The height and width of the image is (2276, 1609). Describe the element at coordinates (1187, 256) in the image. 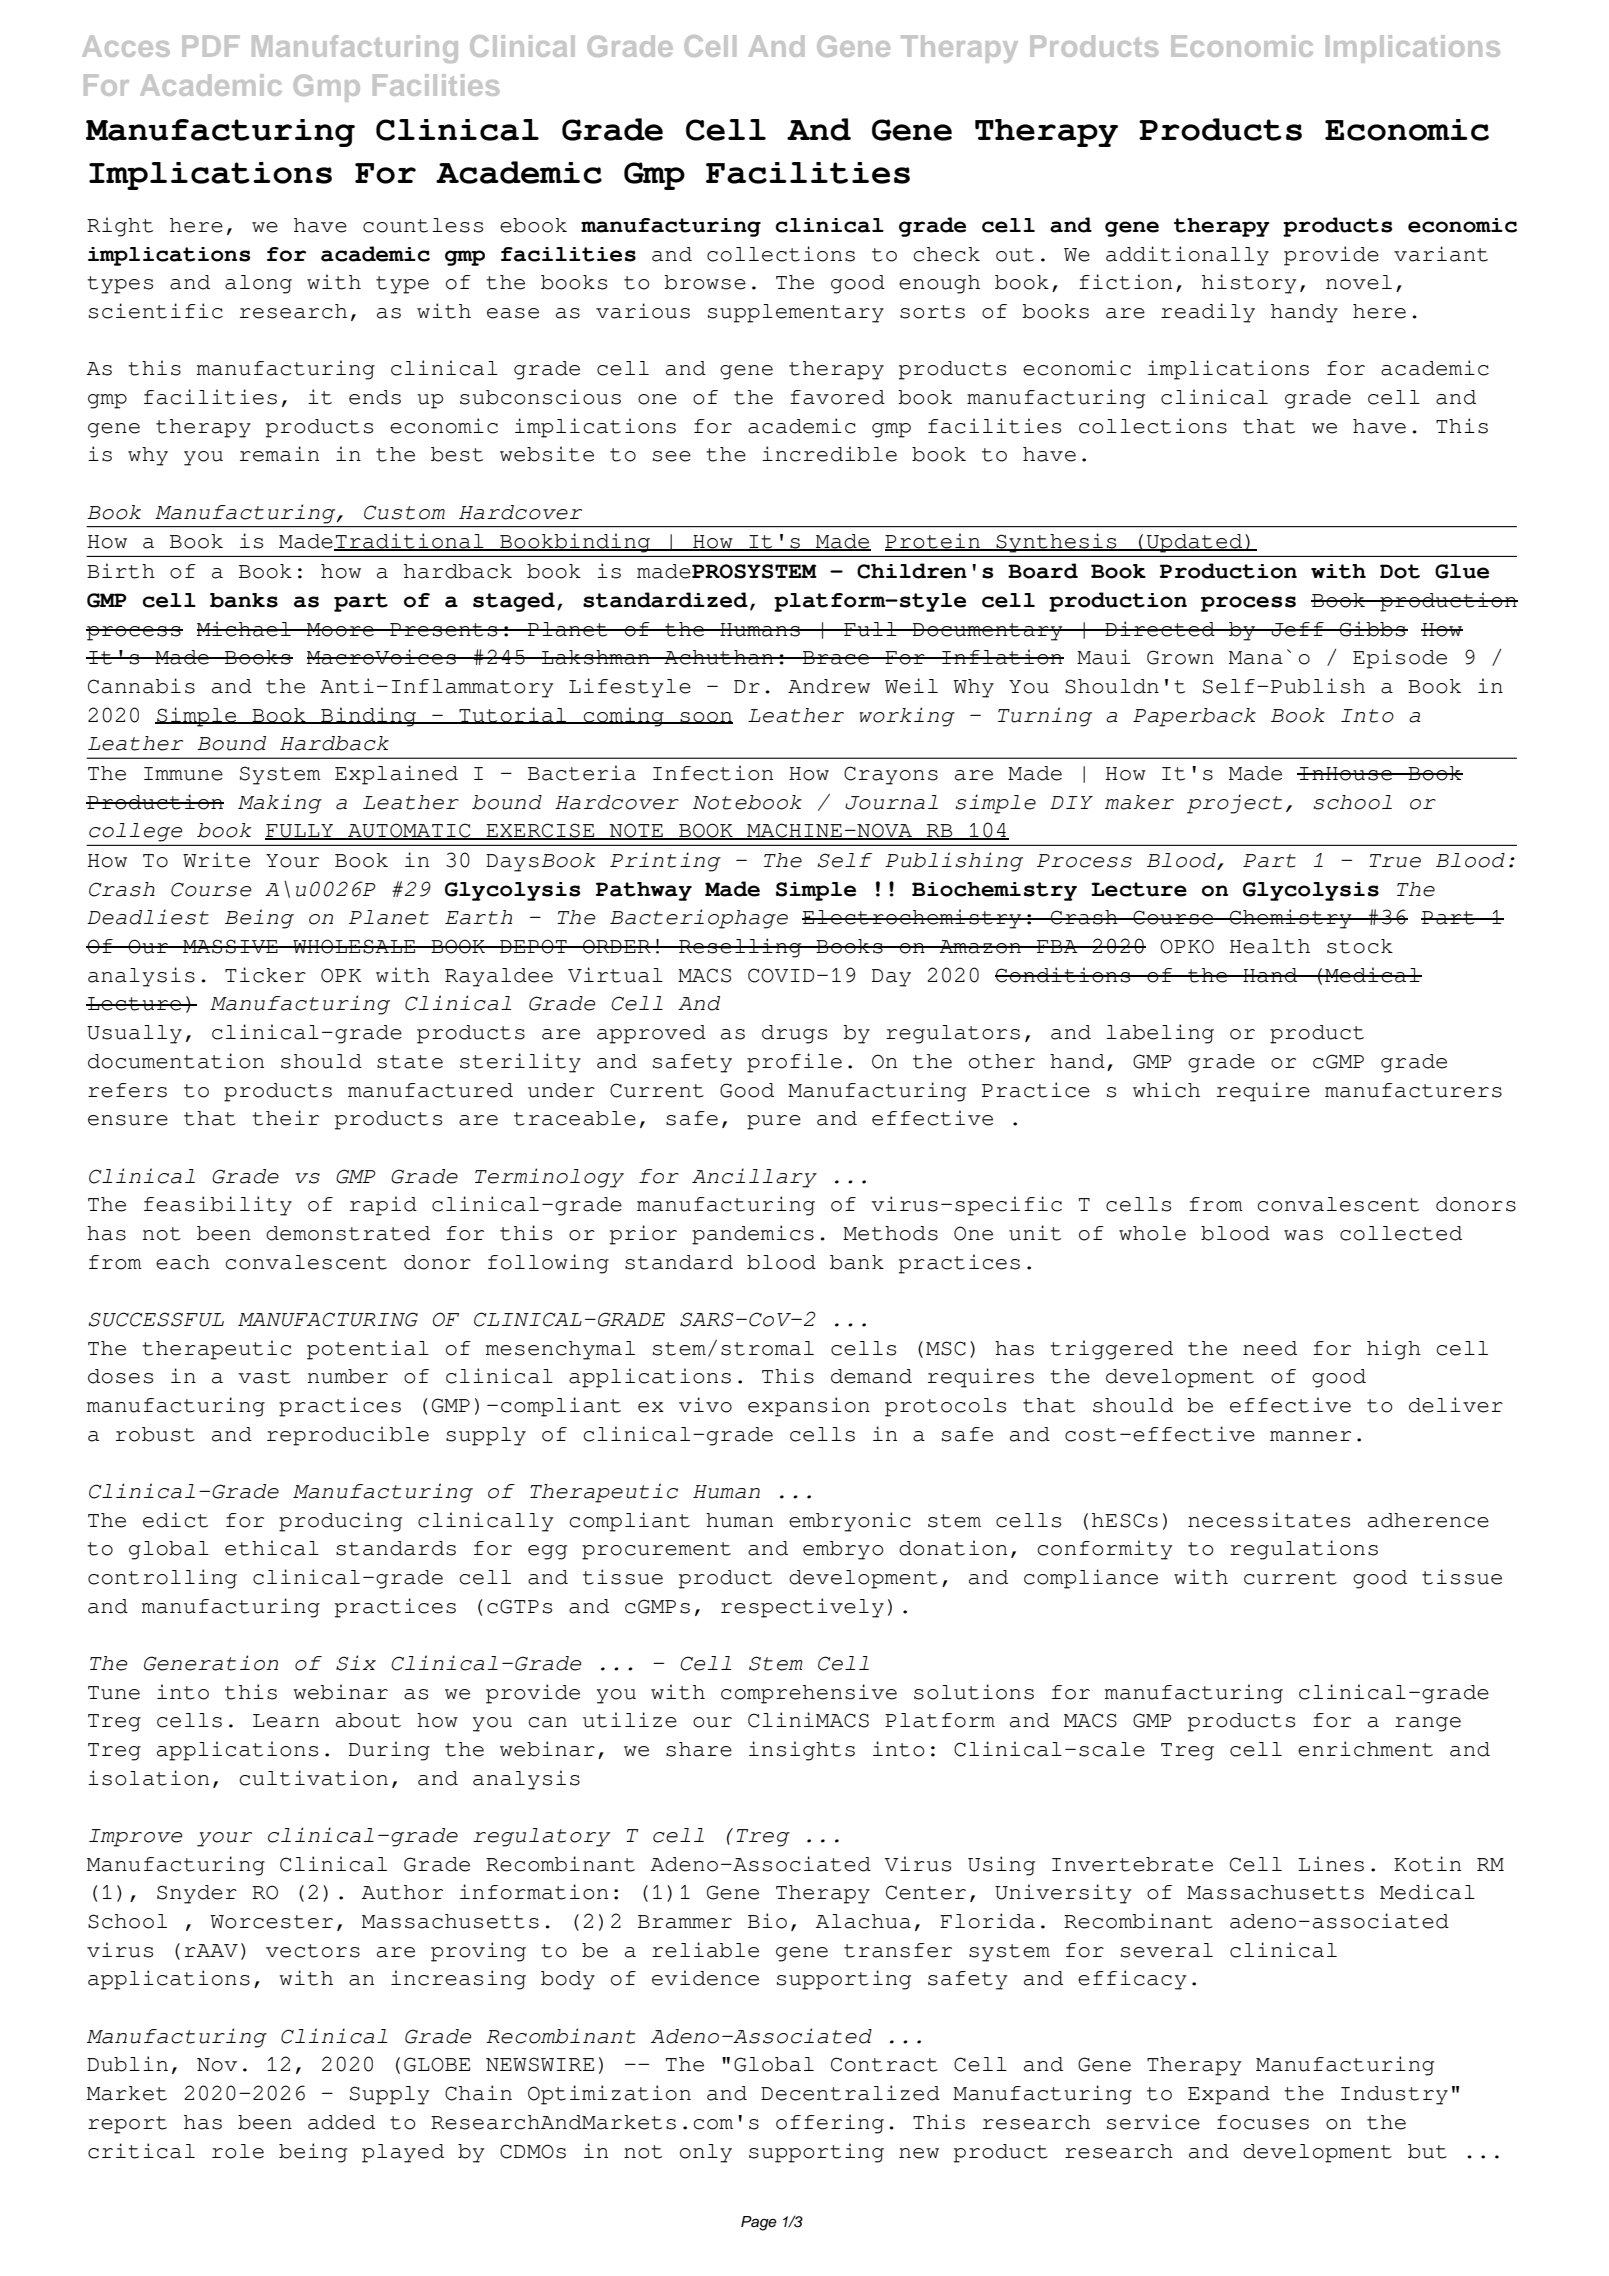

I see `additionally` at that location.
